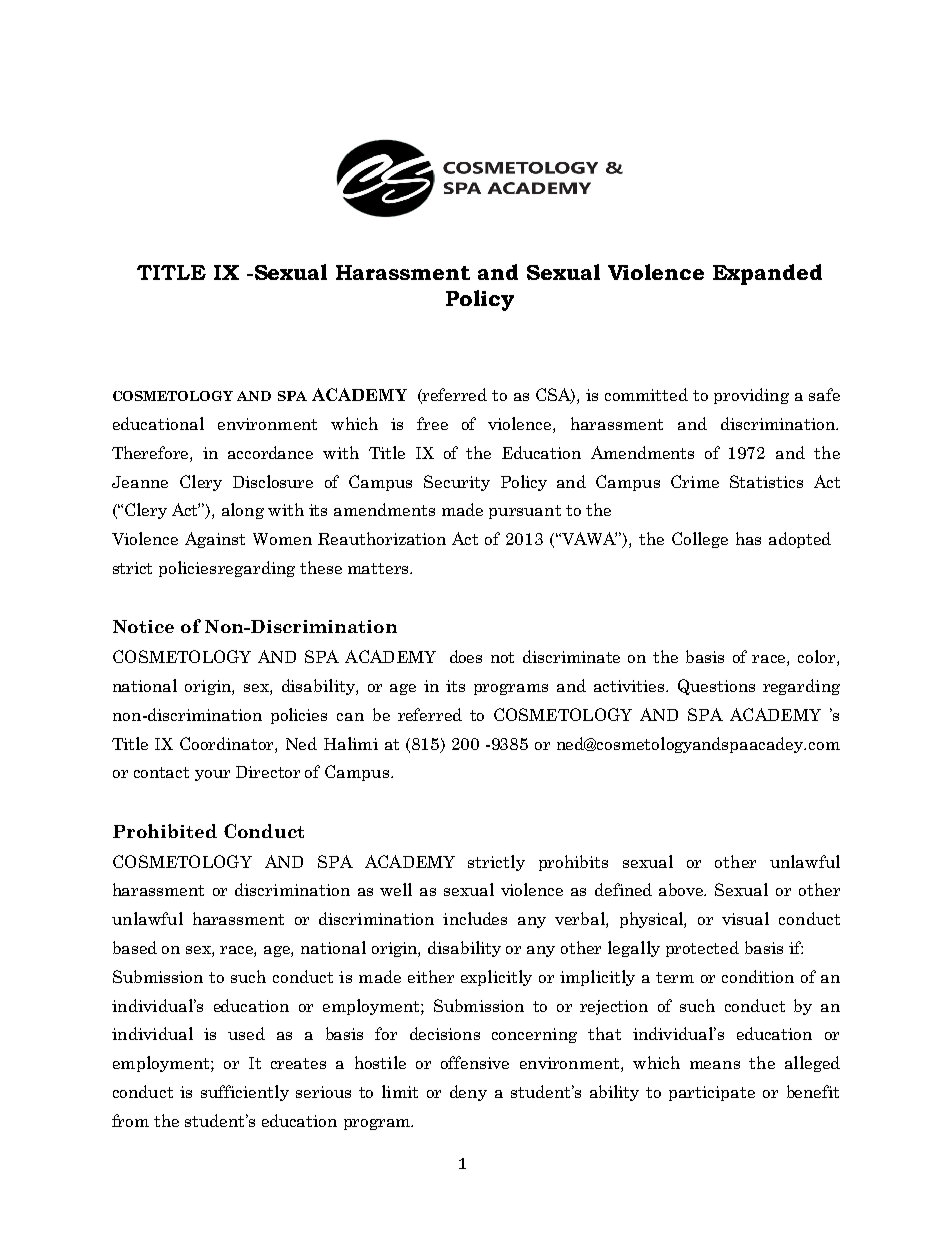  Describe the element at coordinates (245, 1093) in the page. I see `sufficiently` at that location.
